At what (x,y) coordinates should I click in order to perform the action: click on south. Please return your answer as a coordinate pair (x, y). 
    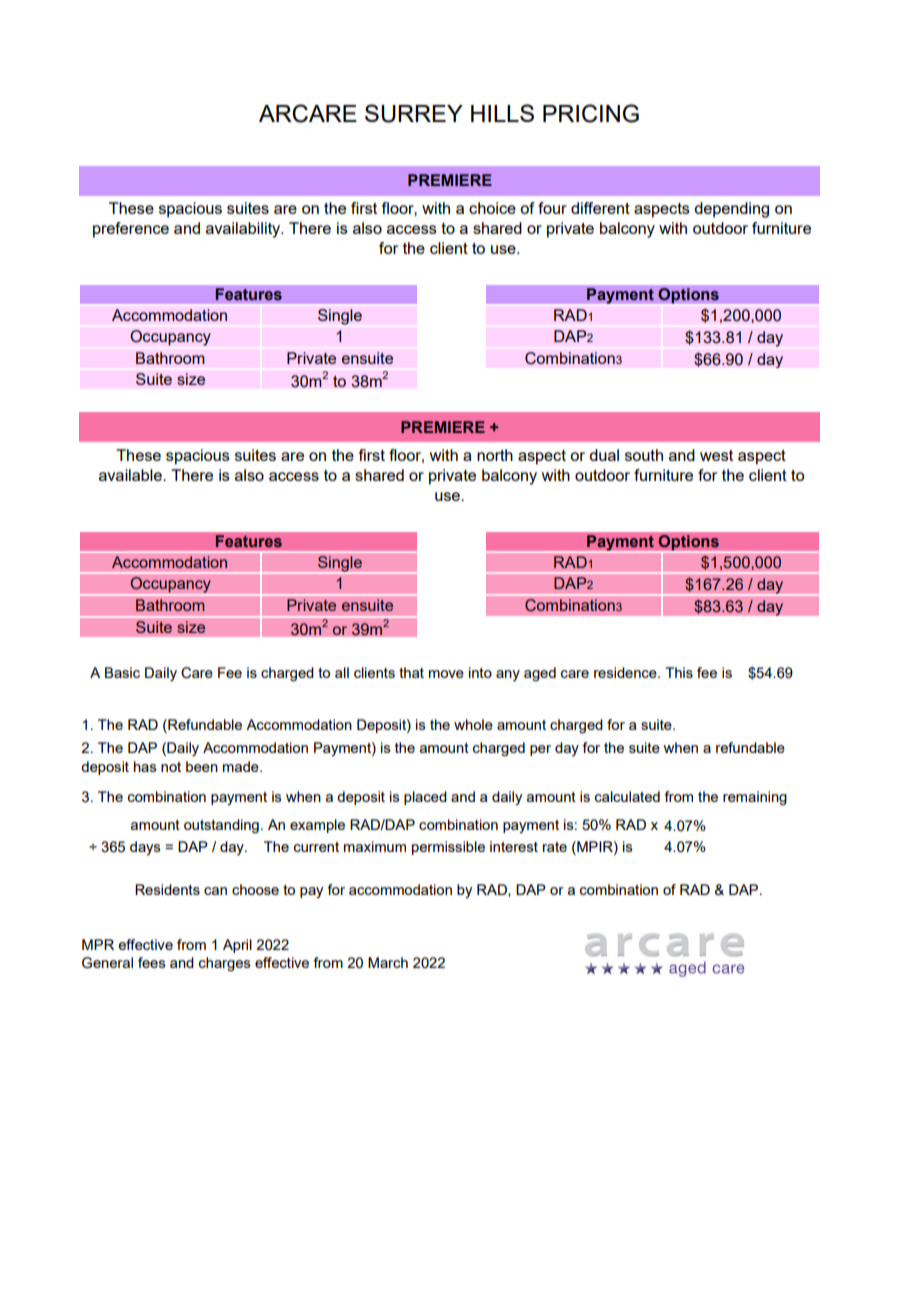
    Looking at the image, I should click on (644, 455).
